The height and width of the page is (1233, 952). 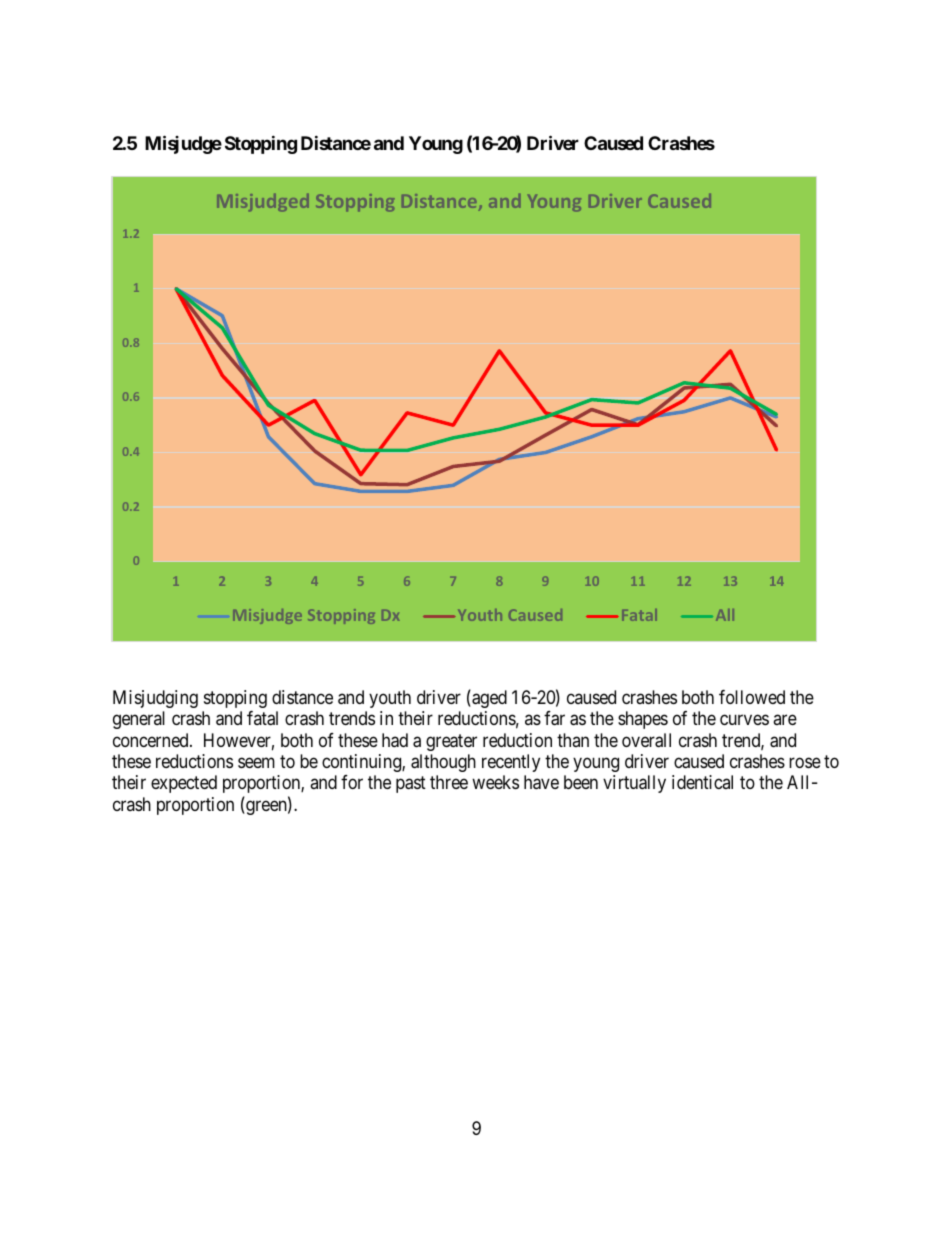 What do you see at coordinates (785, 719) in the page?
I see `are` at bounding box center [785, 719].
